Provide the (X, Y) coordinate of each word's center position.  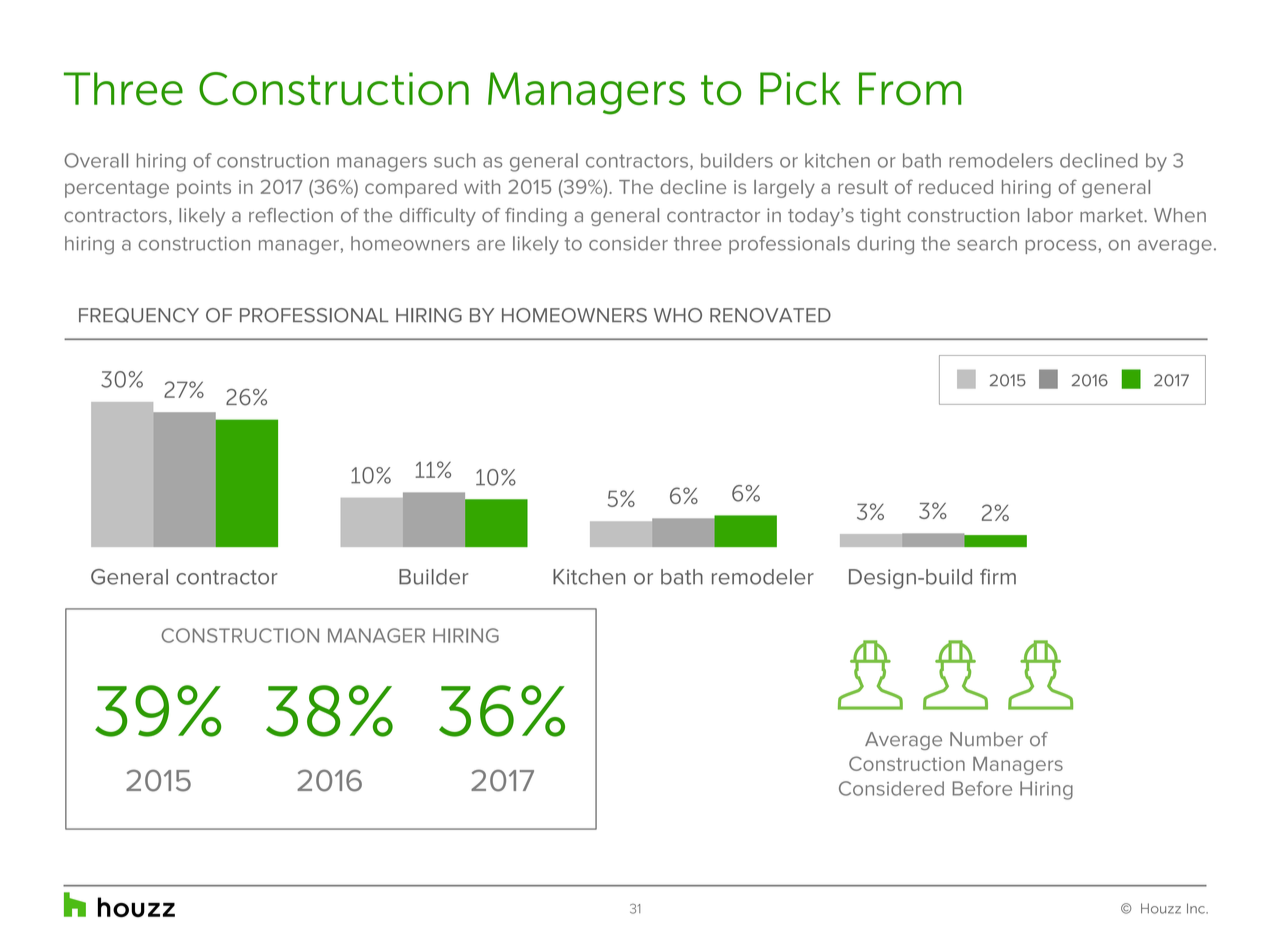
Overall (96, 160)
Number (986, 739)
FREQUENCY (139, 315)
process (1062, 247)
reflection (291, 215)
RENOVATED (770, 315)
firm (998, 577)
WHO (678, 315)
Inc (1197, 908)
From (910, 89)
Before (982, 788)
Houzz (1161, 908)
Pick (800, 89)
